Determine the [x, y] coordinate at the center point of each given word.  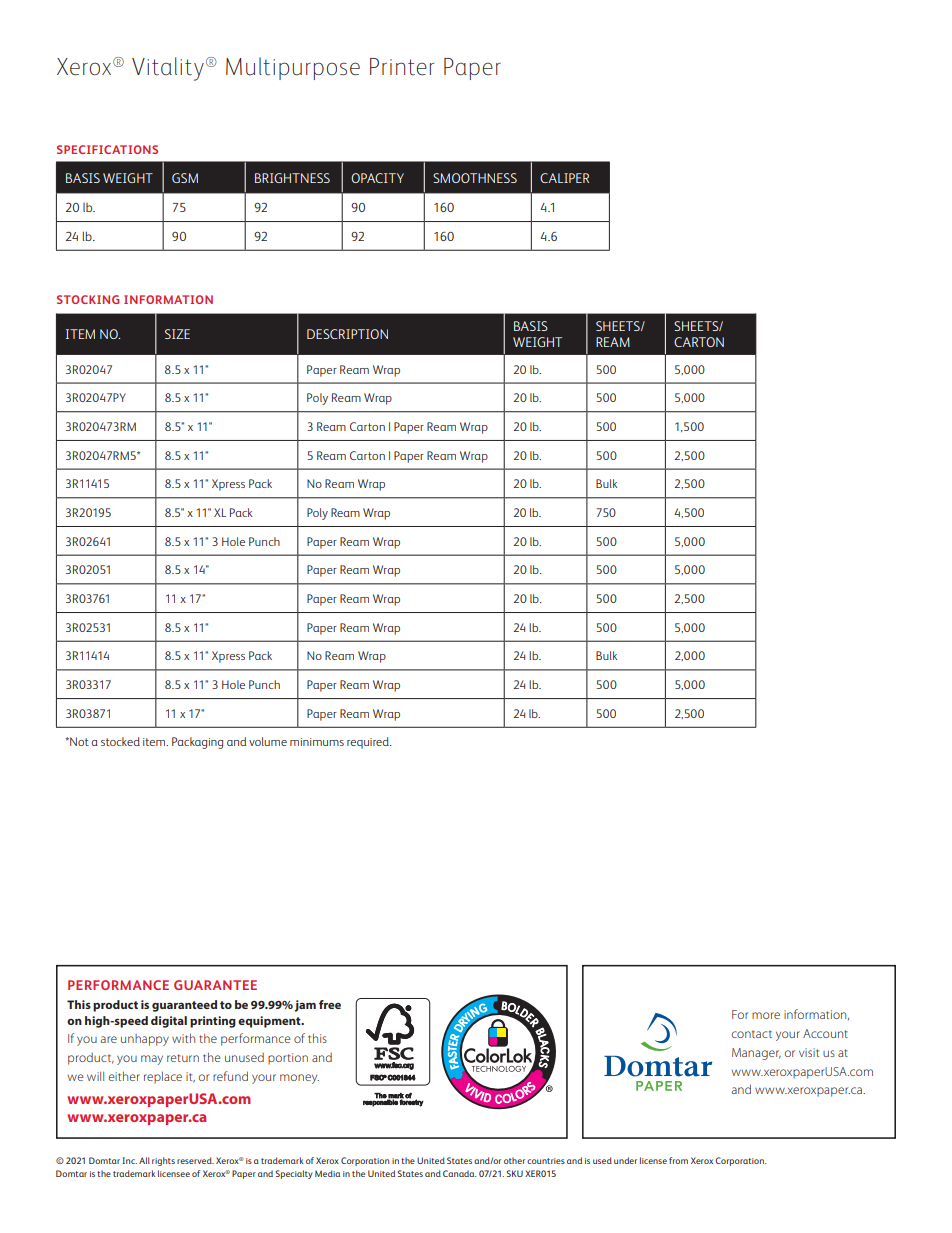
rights [163, 1161]
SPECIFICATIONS [107, 149]
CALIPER [564, 178]
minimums [317, 742]
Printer [402, 67]
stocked [120, 741]
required [369, 743]
